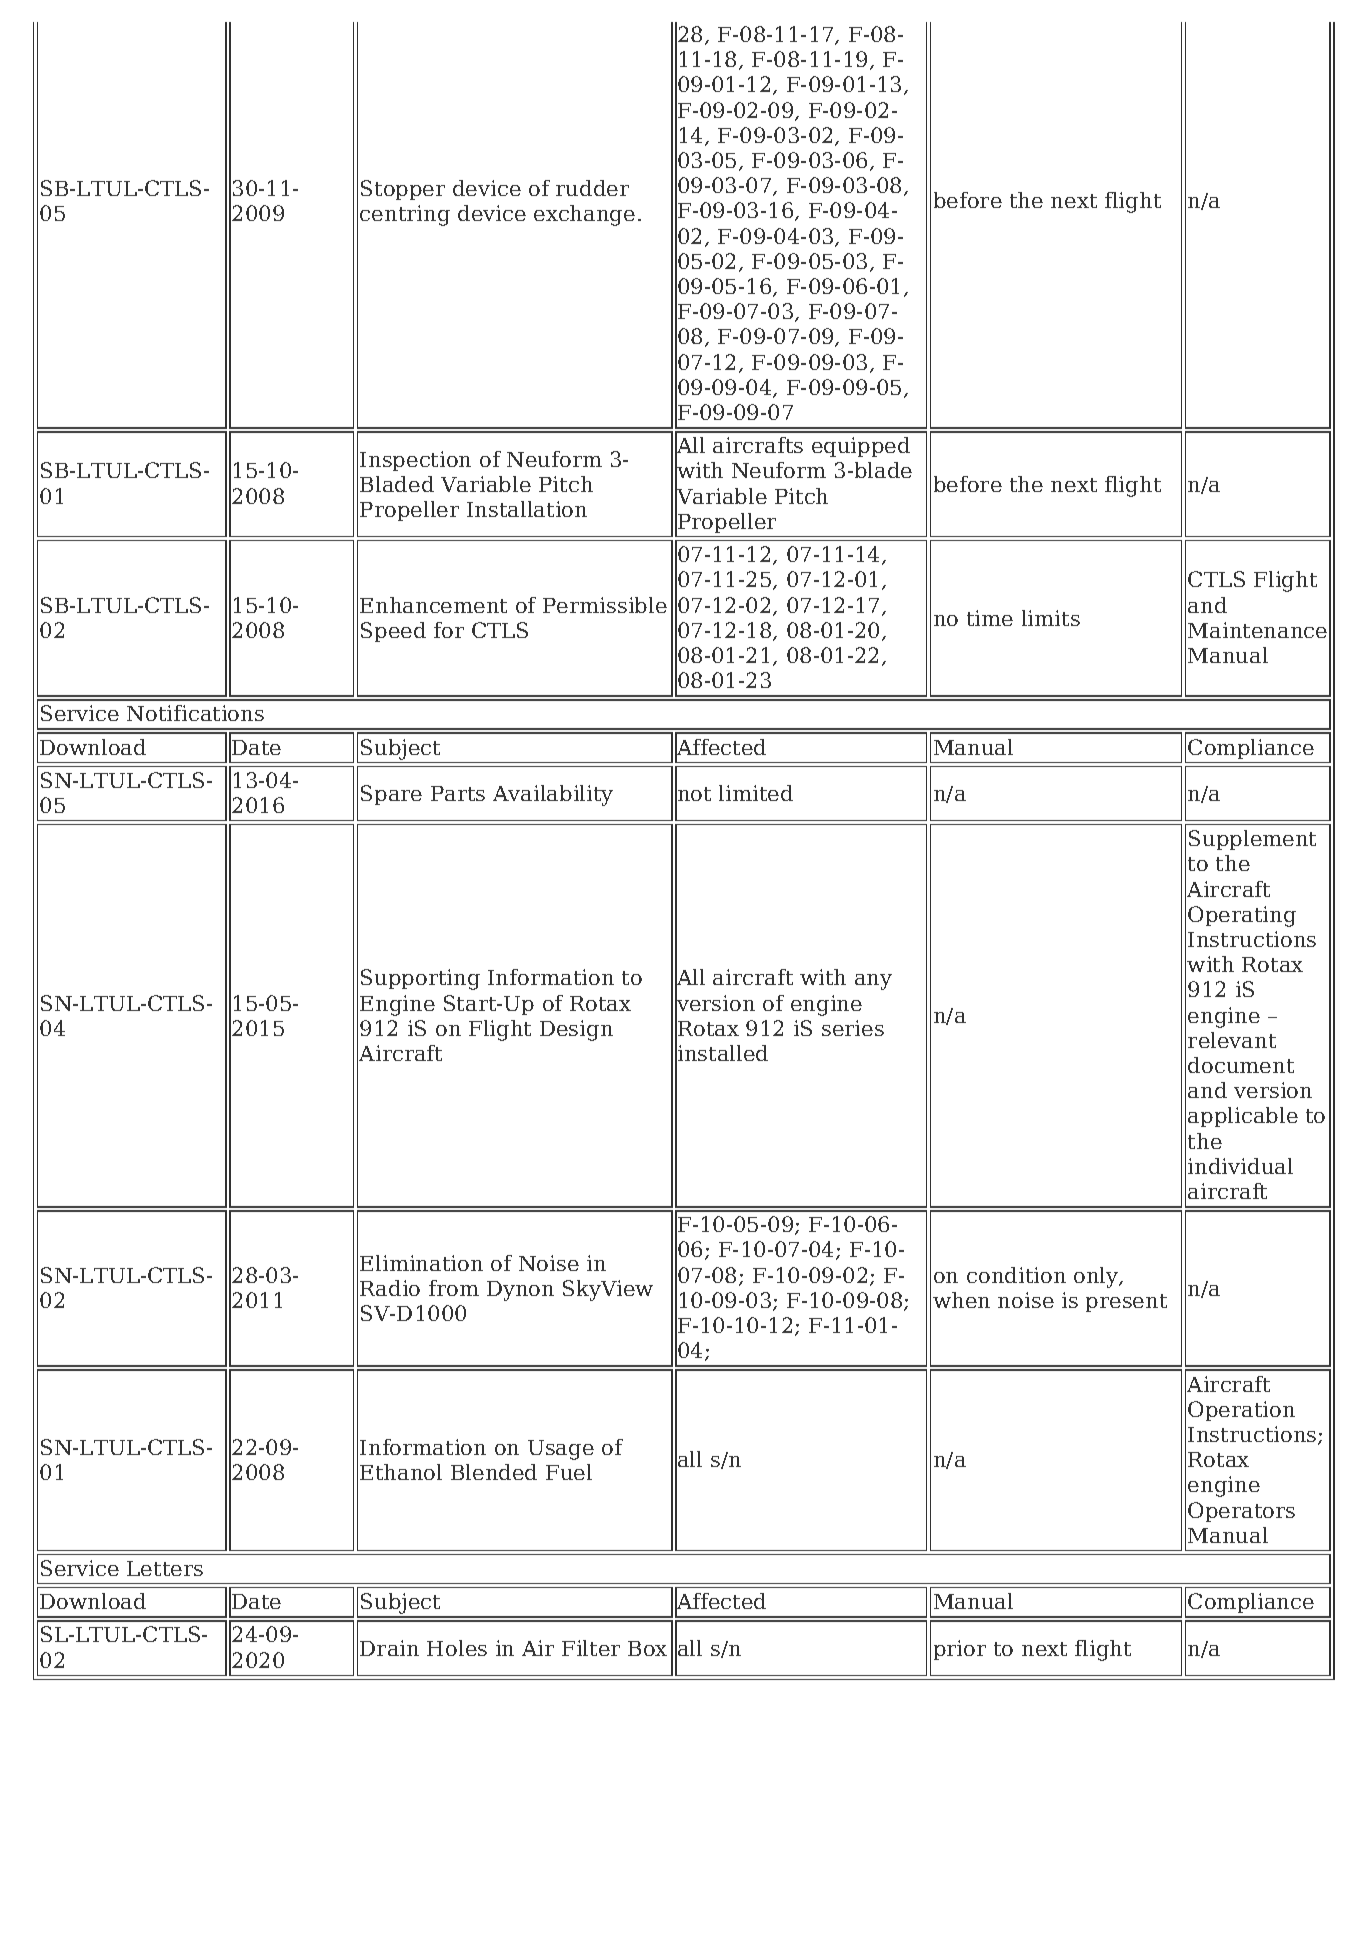  I want to click on Radio, so click(390, 1288).
